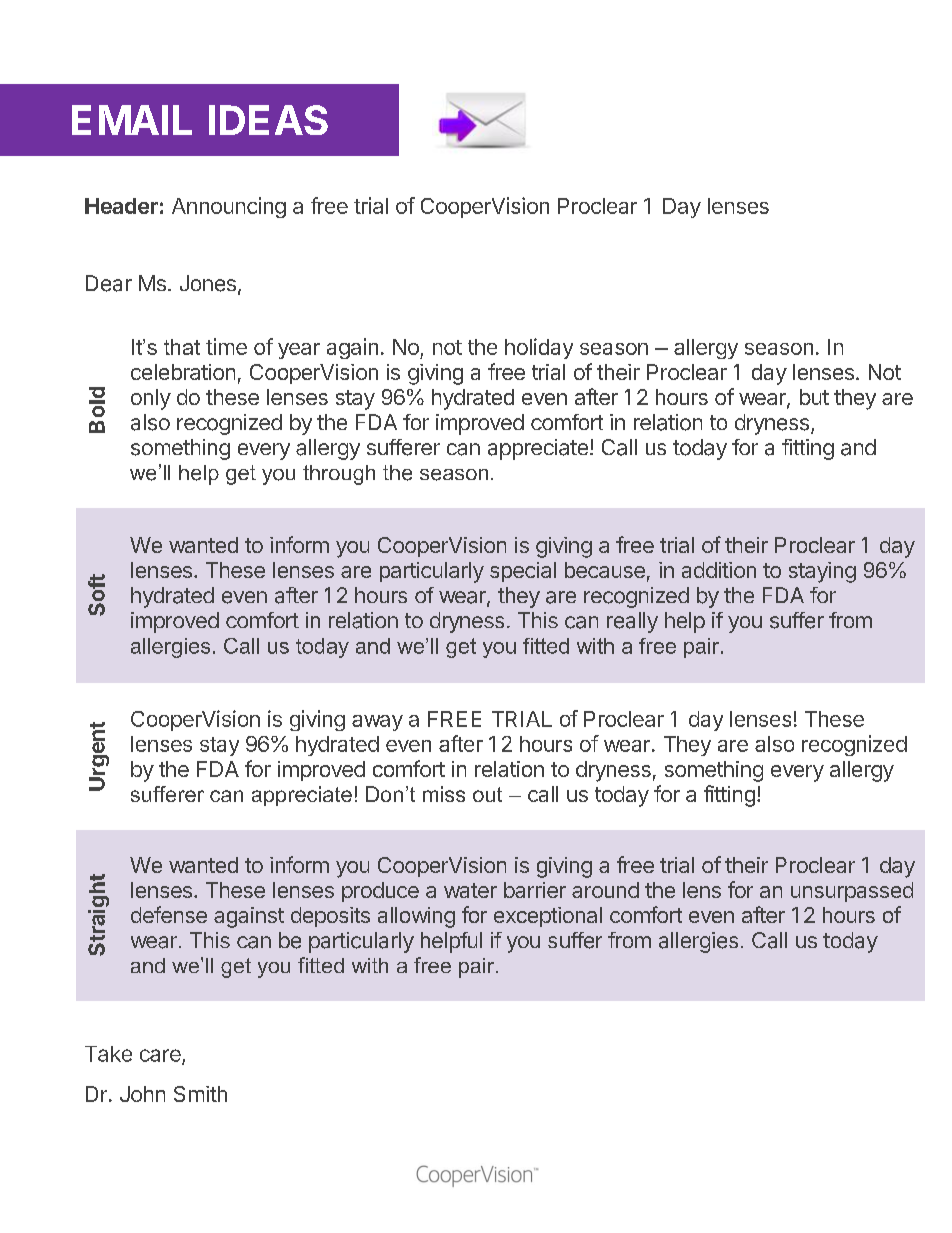 Image resolution: width=952 pixels, height=1233 pixels. What do you see at coordinates (183, 372) in the image?
I see `celebration` at bounding box center [183, 372].
